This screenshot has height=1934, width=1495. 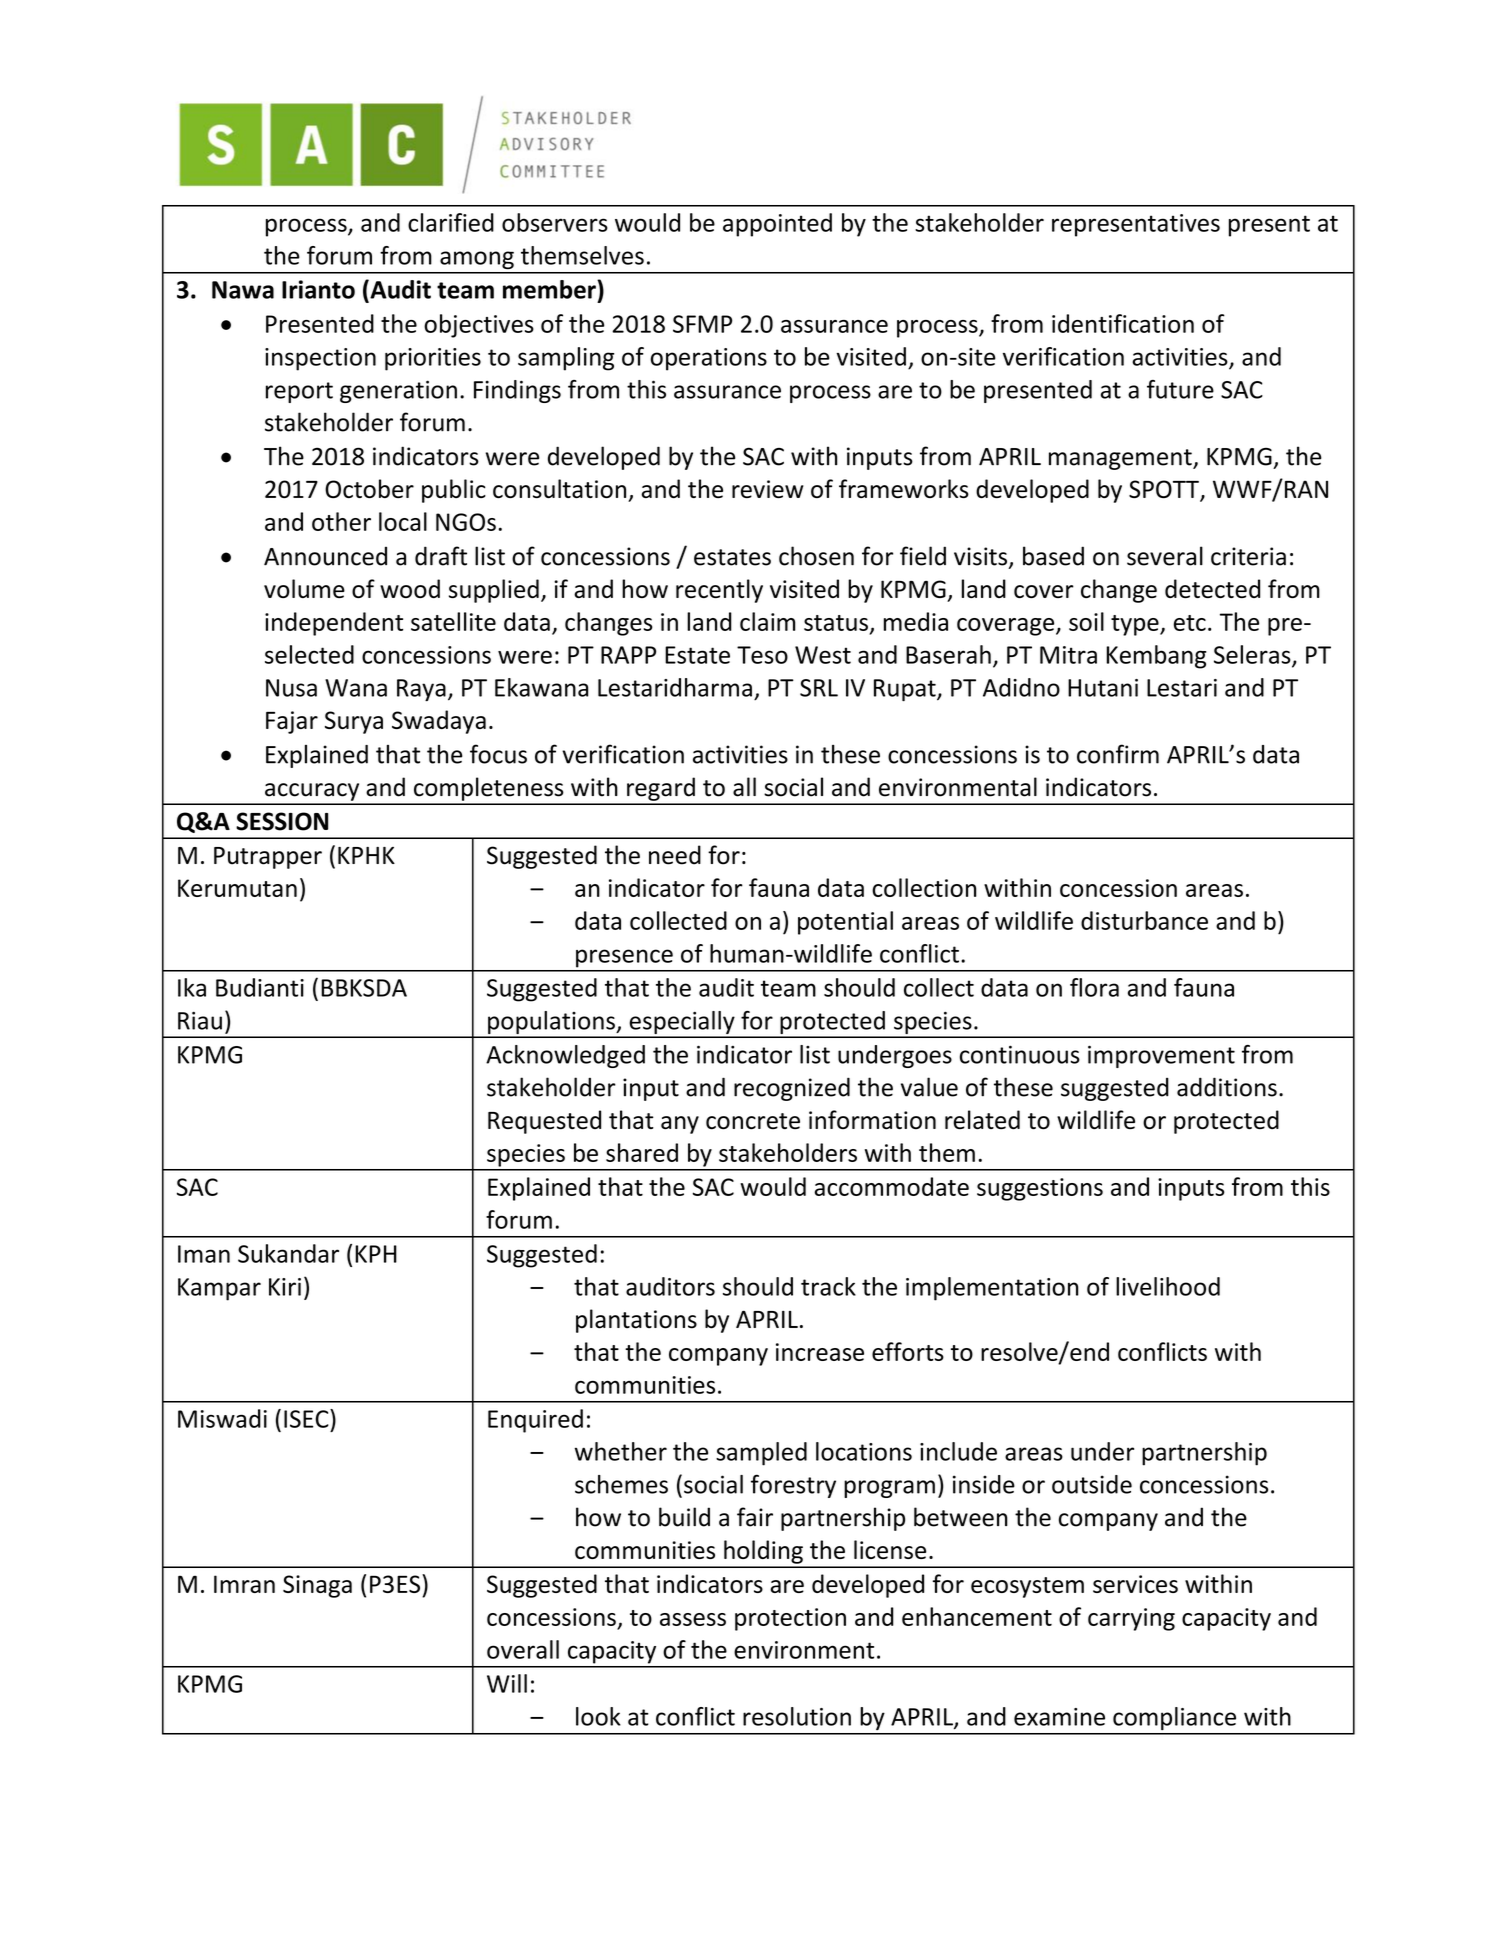 I want to click on carrying, so click(x=1131, y=1619).
